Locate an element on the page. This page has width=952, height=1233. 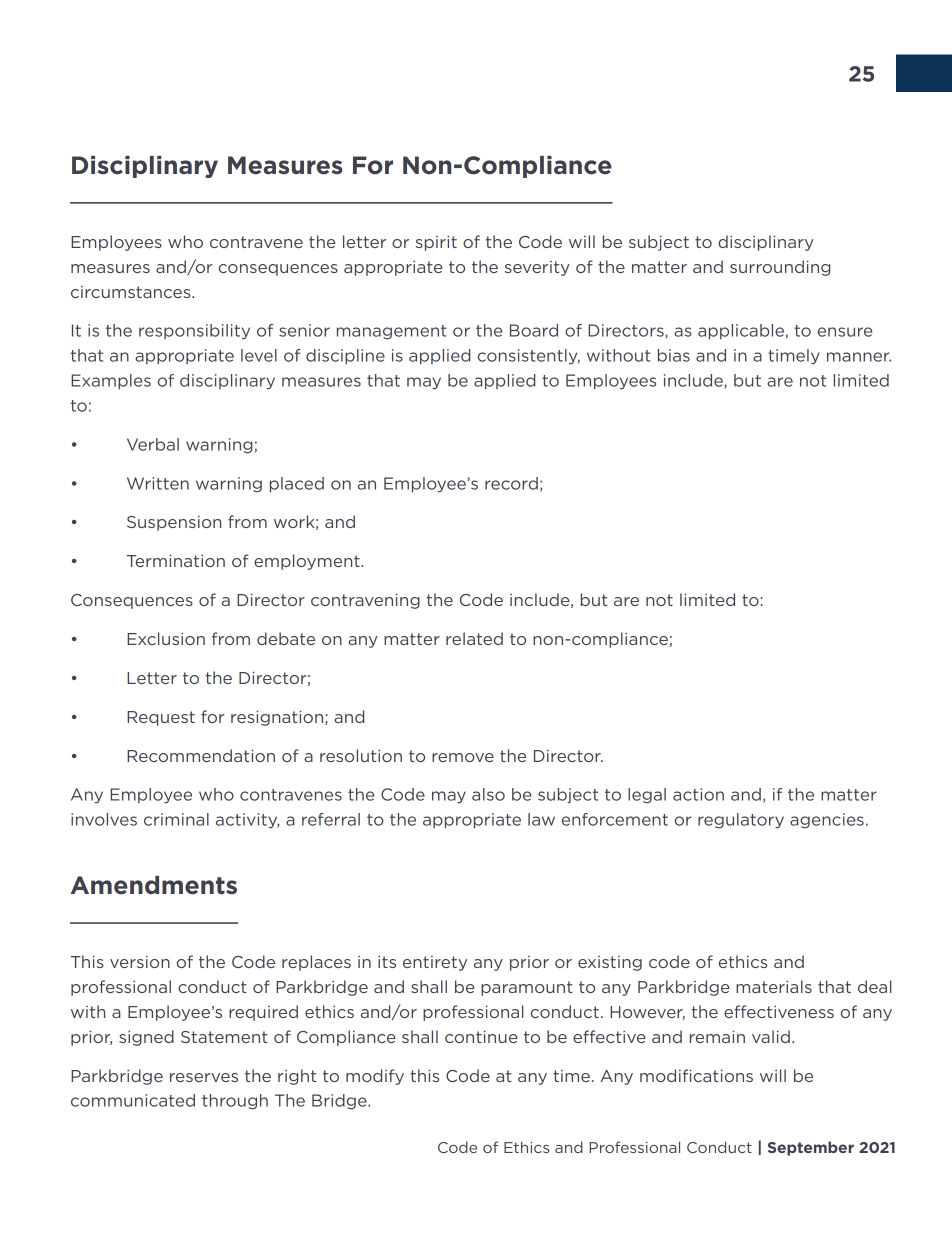
September is located at coordinates (811, 1148).
